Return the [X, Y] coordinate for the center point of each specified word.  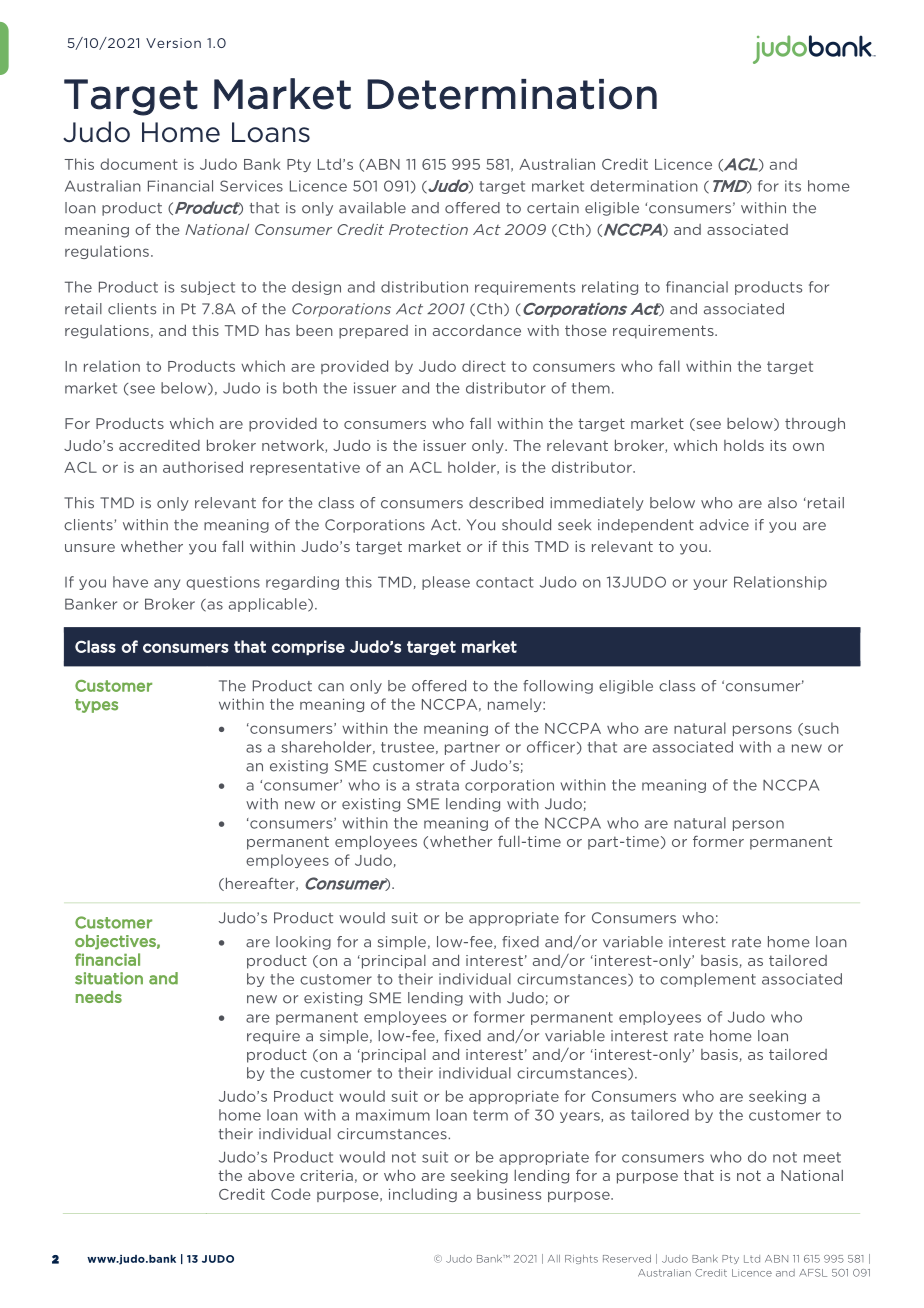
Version [173, 43]
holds [744, 445]
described [506, 503]
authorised [203, 467]
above [271, 1175]
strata [437, 785]
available [372, 208]
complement [708, 980]
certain [553, 208]
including [423, 1195]
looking [303, 943]
